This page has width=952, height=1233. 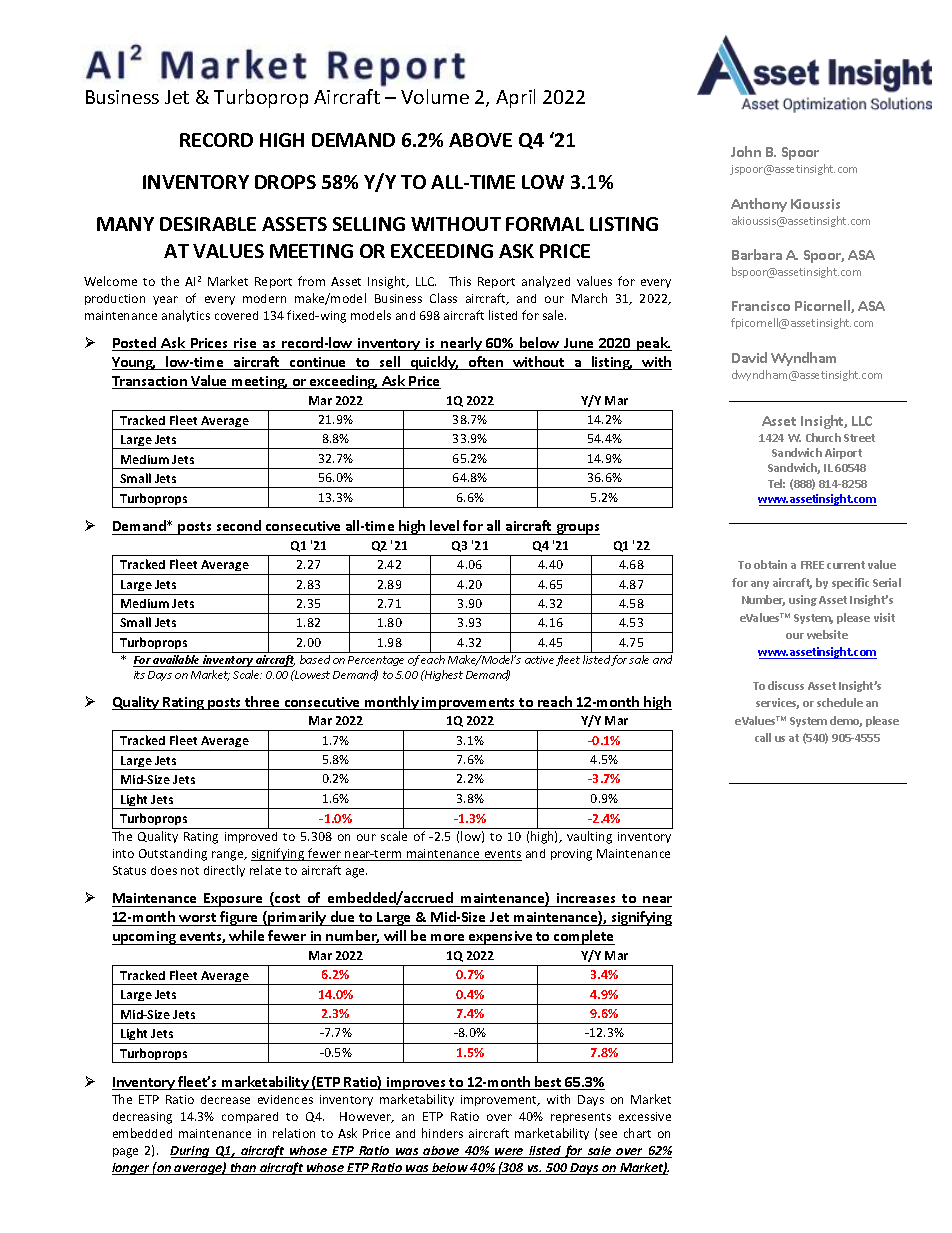 I want to click on second, so click(x=238, y=527).
